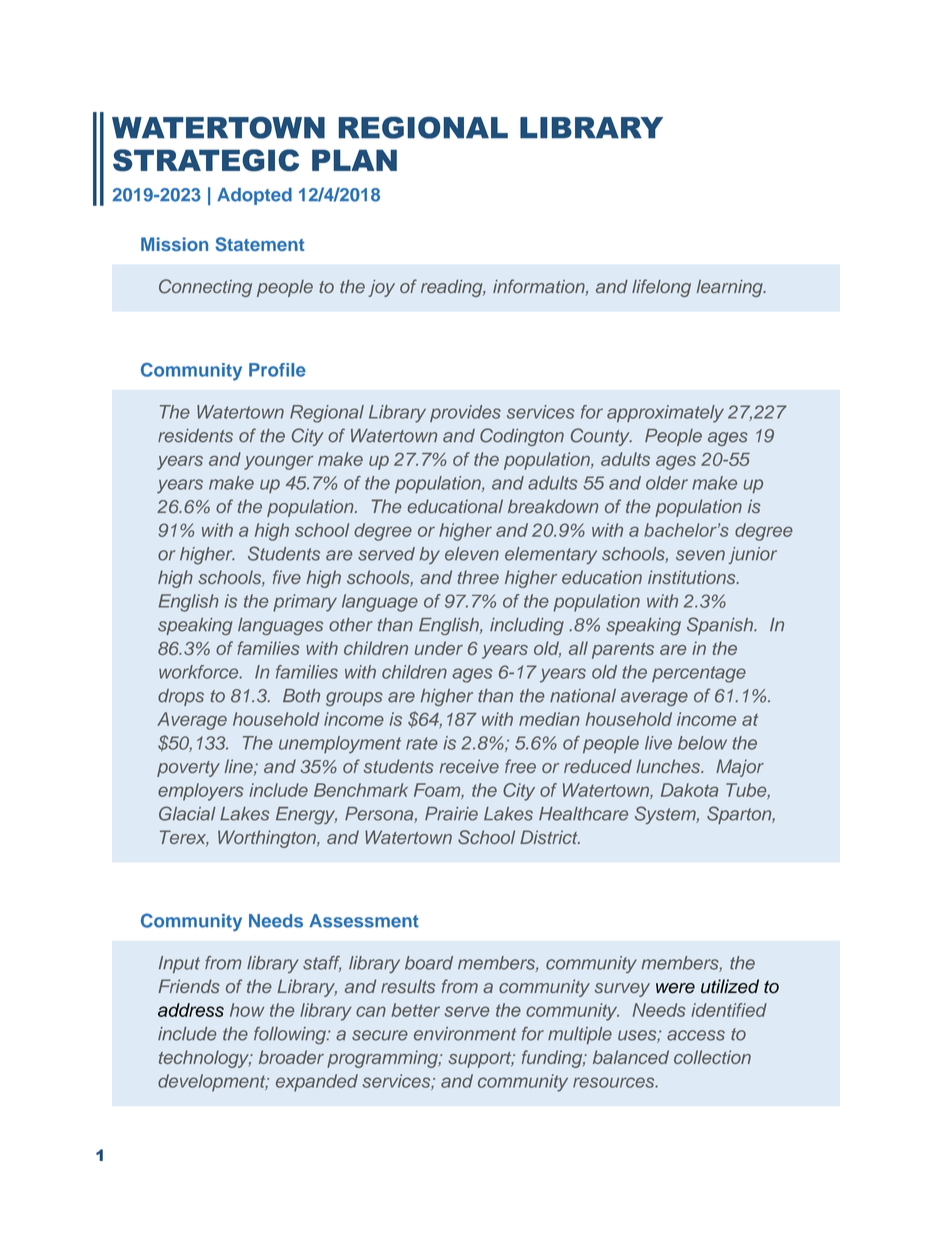  I want to click on broader, so click(291, 1057).
